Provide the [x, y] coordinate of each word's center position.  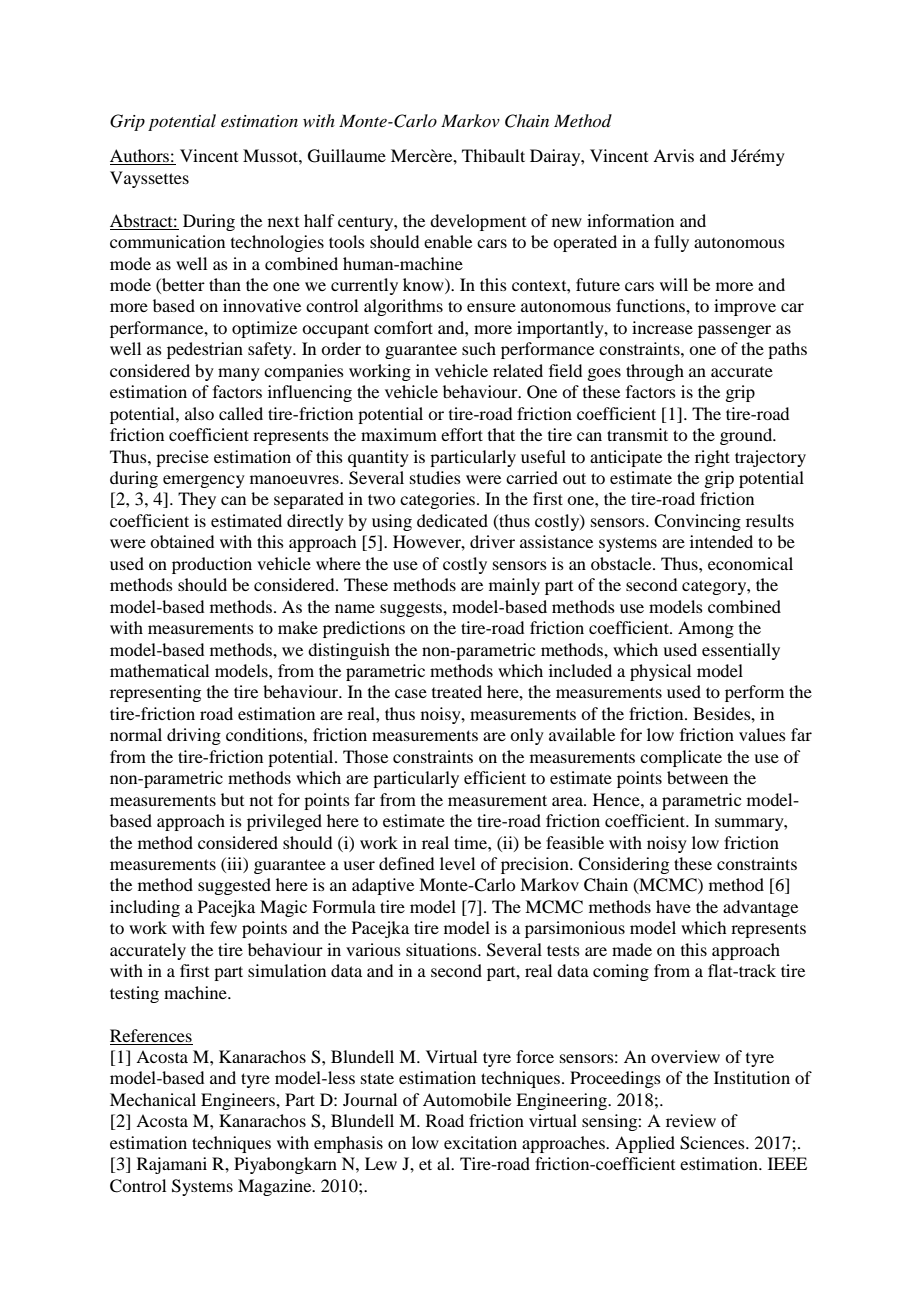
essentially [741, 651]
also [199, 413]
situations [442, 949]
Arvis [673, 155]
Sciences [713, 1143]
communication [167, 241]
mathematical [159, 670]
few [223, 927]
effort [462, 434]
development [478, 222]
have [673, 906]
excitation [480, 1142]
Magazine [276, 1187]
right [712, 458]
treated [457, 691]
